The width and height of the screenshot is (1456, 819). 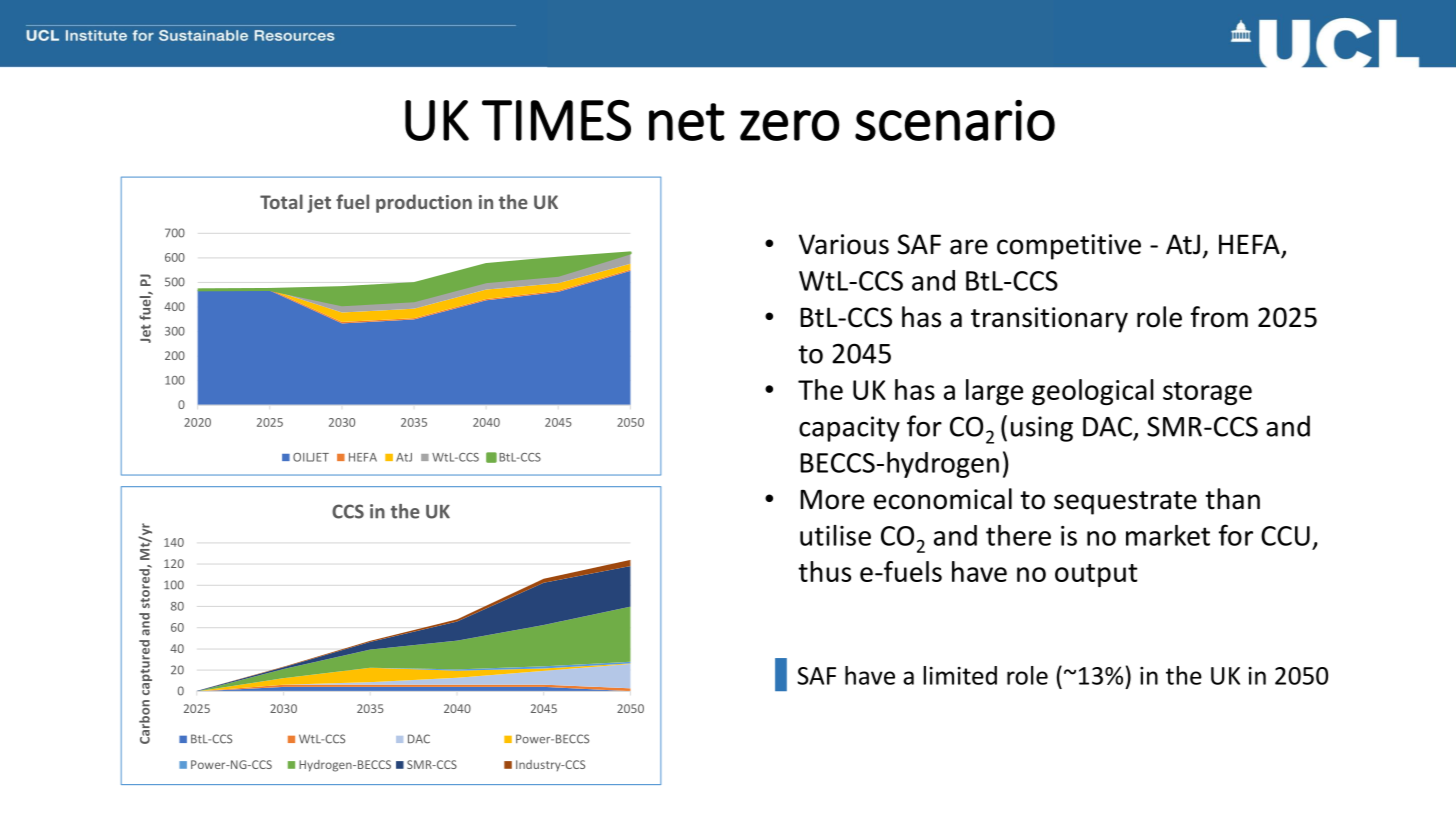 I want to click on capacity, so click(x=849, y=429).
